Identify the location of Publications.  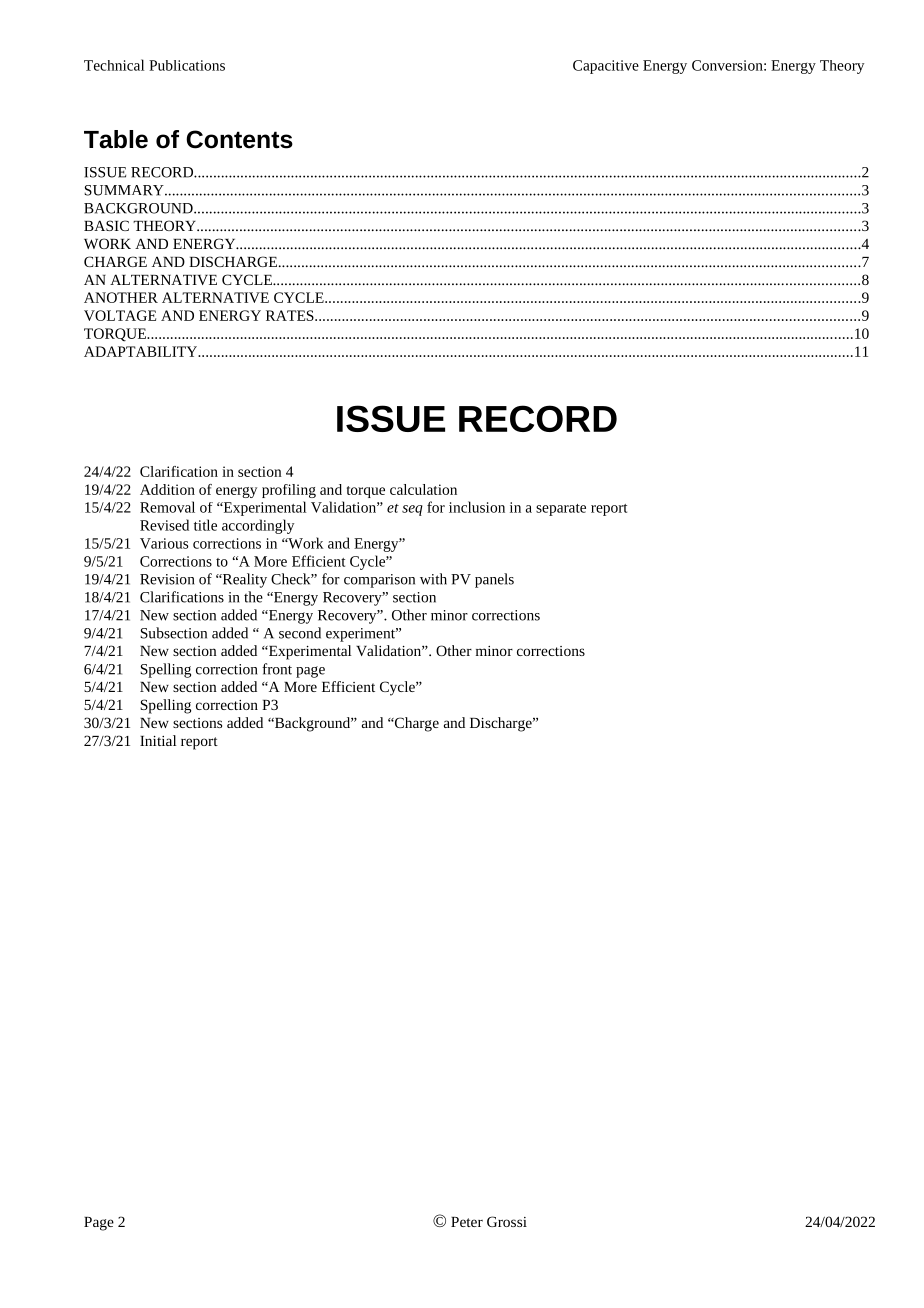
(187, 65).
